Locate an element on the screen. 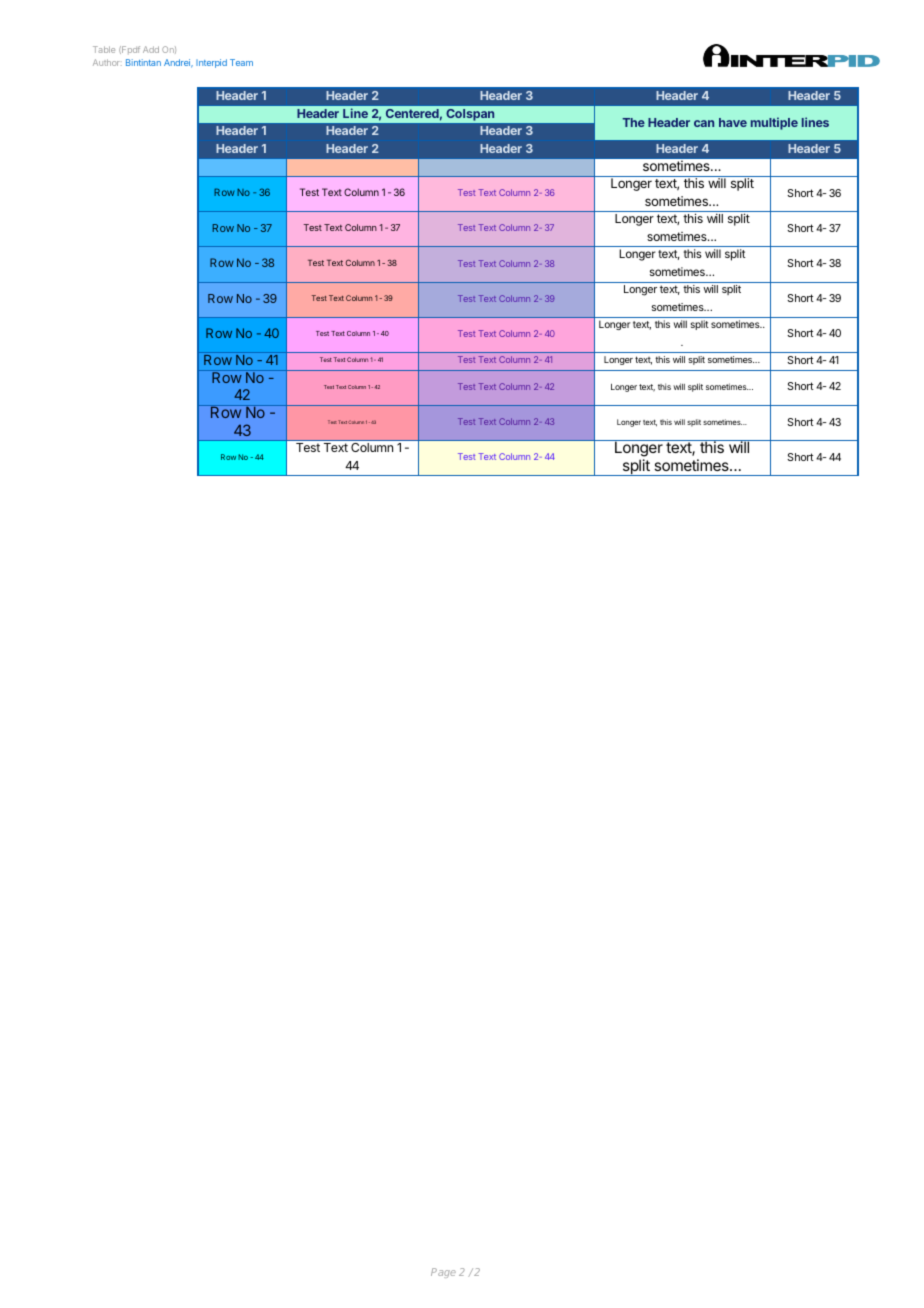  The is located at coordinates (633, 122).
